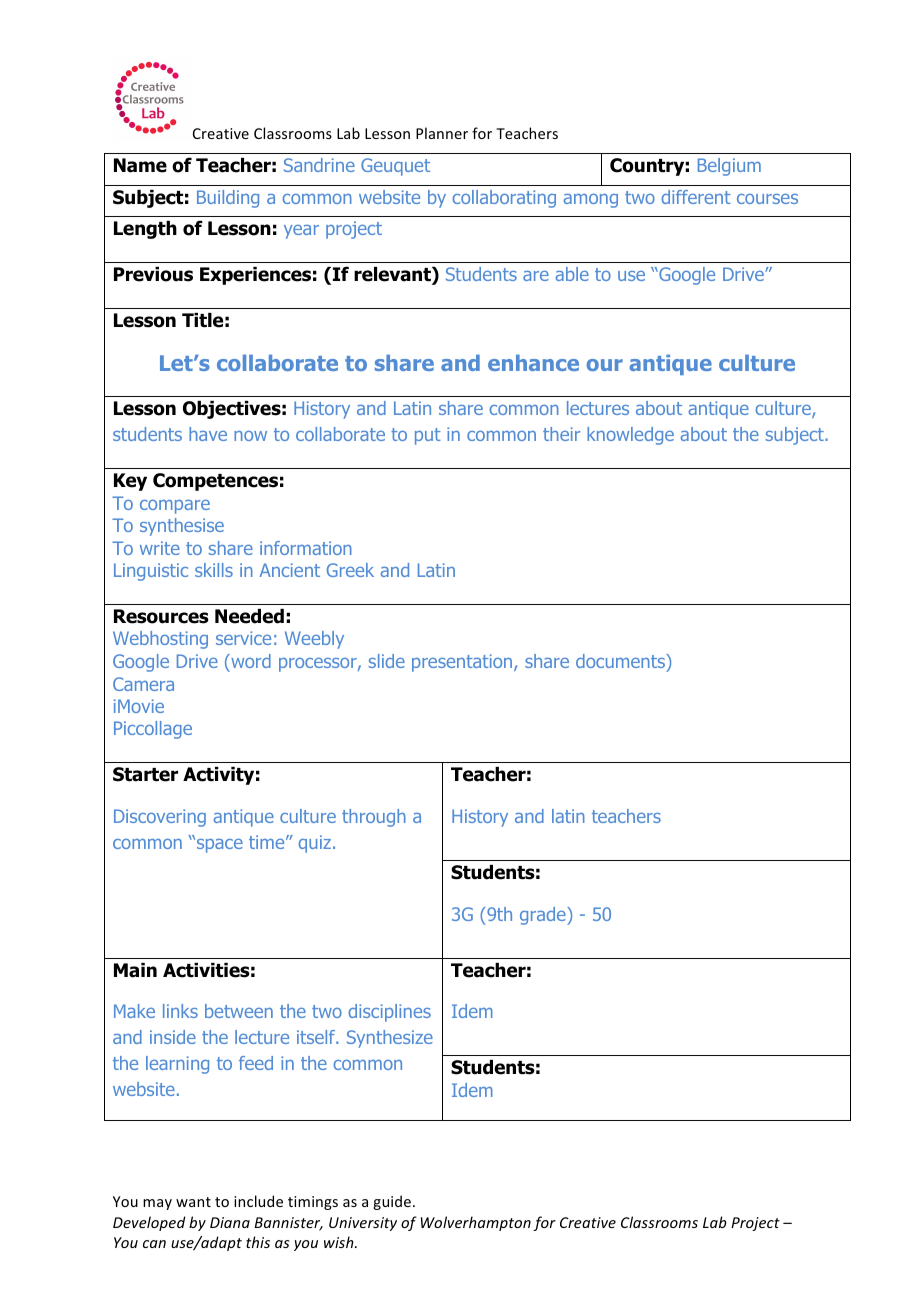 Image resolution: width=924 pixels, height=1308 pixels. What do you see at coordinates (374, 818) in the screenshot?
I see `through` at bounding box center [374, 818].
